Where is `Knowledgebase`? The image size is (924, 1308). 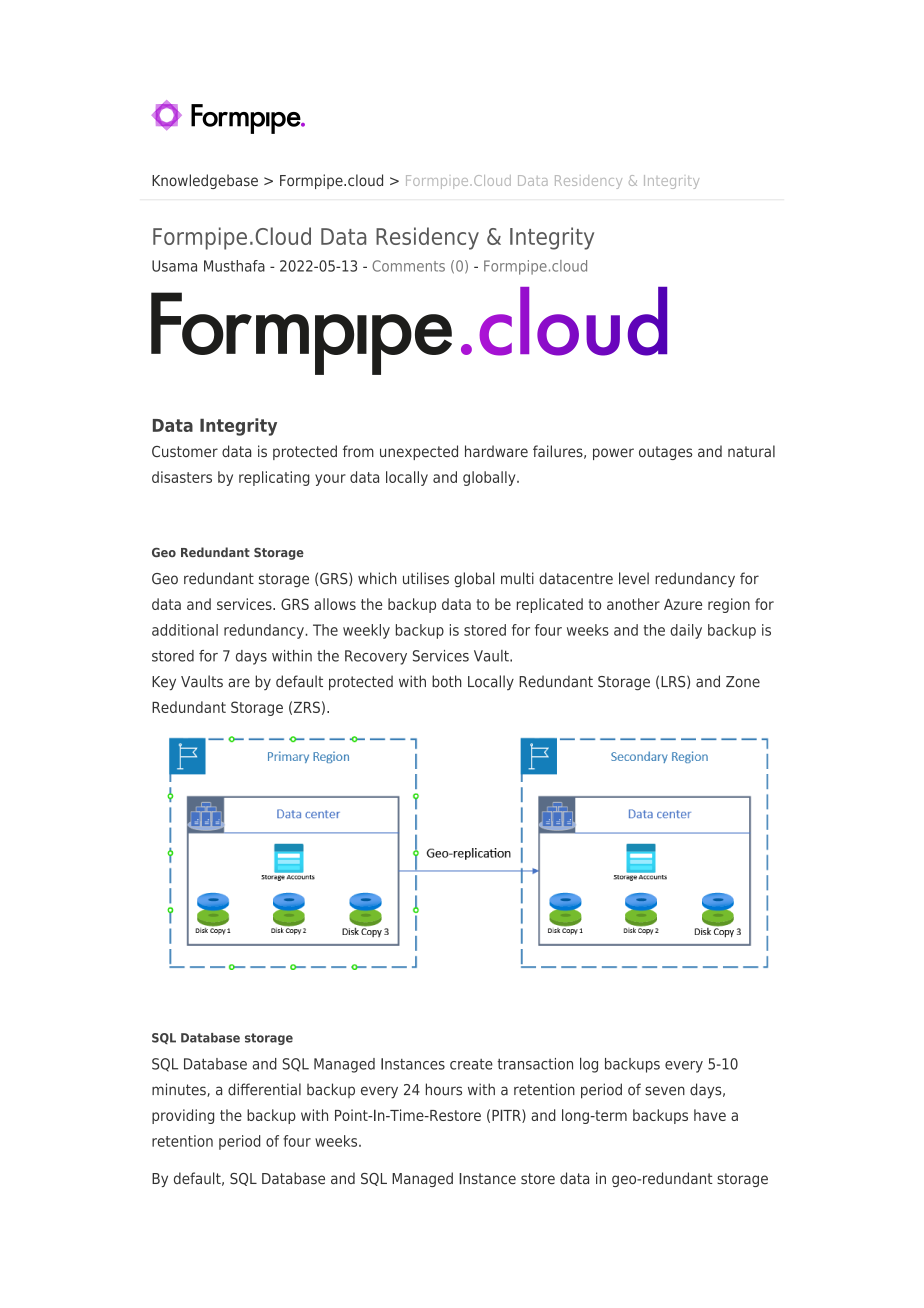
Knowledgebase is located at coordinates (205, 181).
